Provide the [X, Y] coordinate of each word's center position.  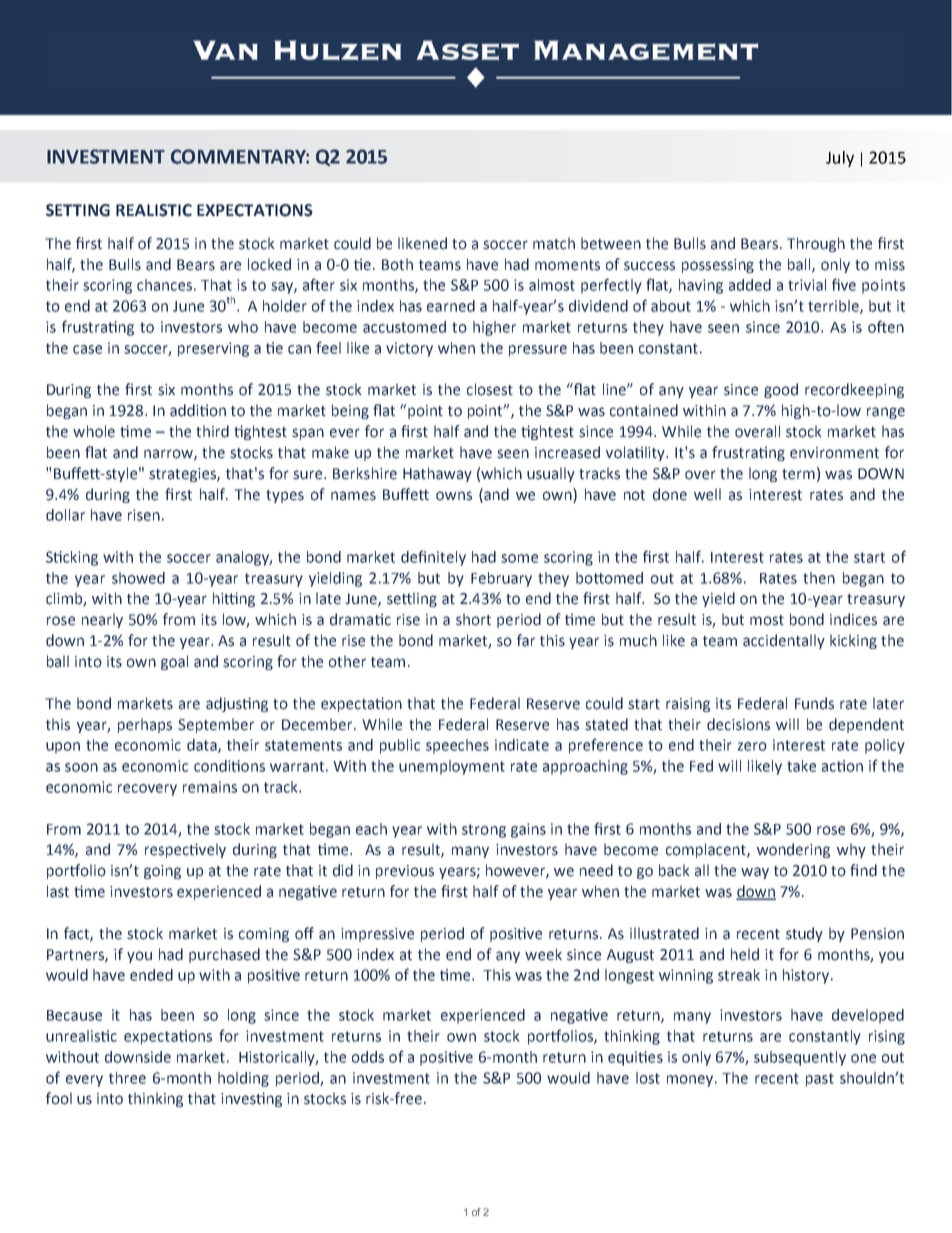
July [840, 159]
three [127, 1078]
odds [368, 1057]
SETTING [78, 210]
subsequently [800, 1058]
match [554, 243]
